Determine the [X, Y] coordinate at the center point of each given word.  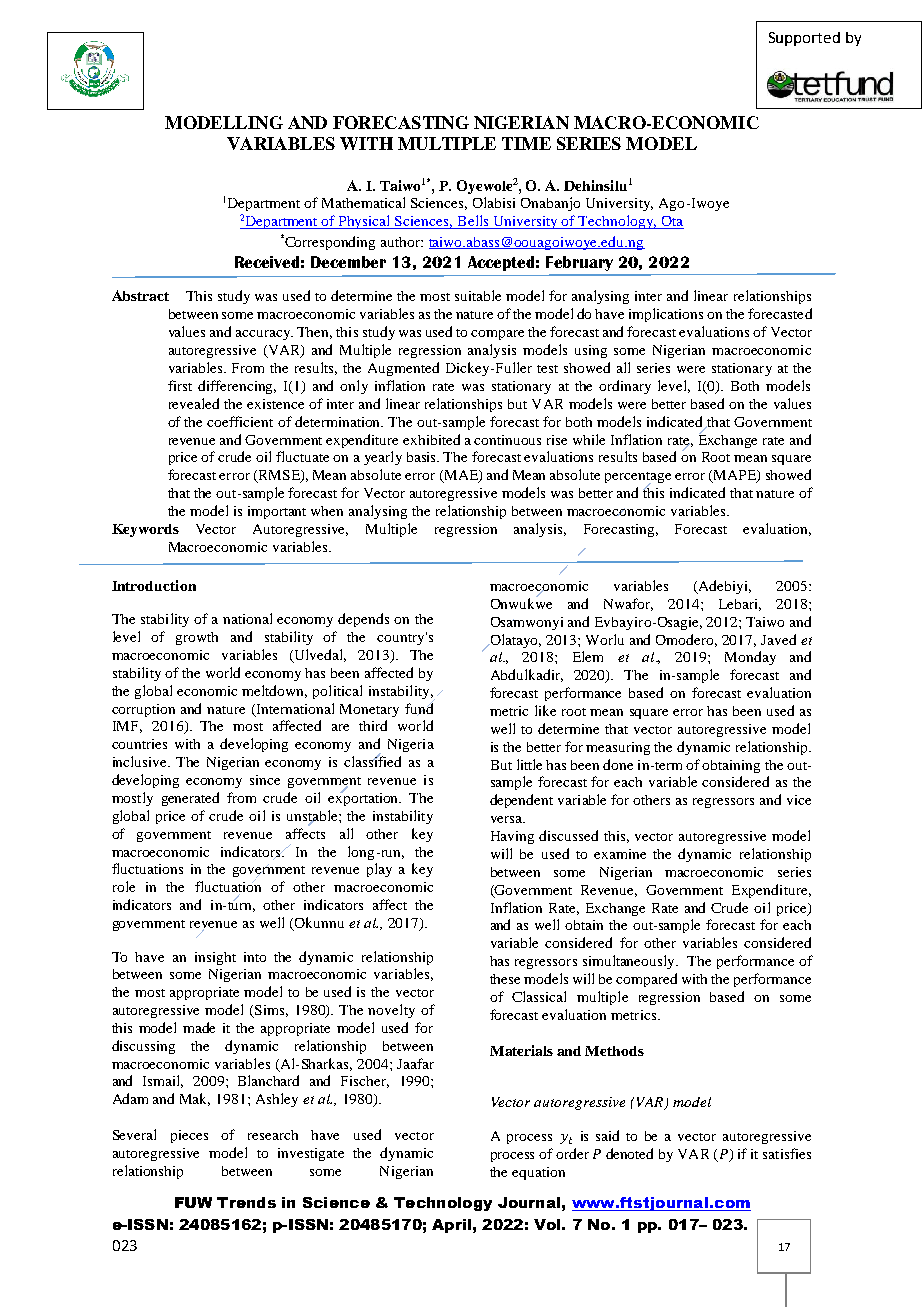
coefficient [240, 421]
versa [508, 819]
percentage [638, 479]
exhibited [431, 439]
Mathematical [363, 202]
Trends [246, 1202]
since [265, 780]
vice [799, 800]
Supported [804, 39]
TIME [526, 143]
